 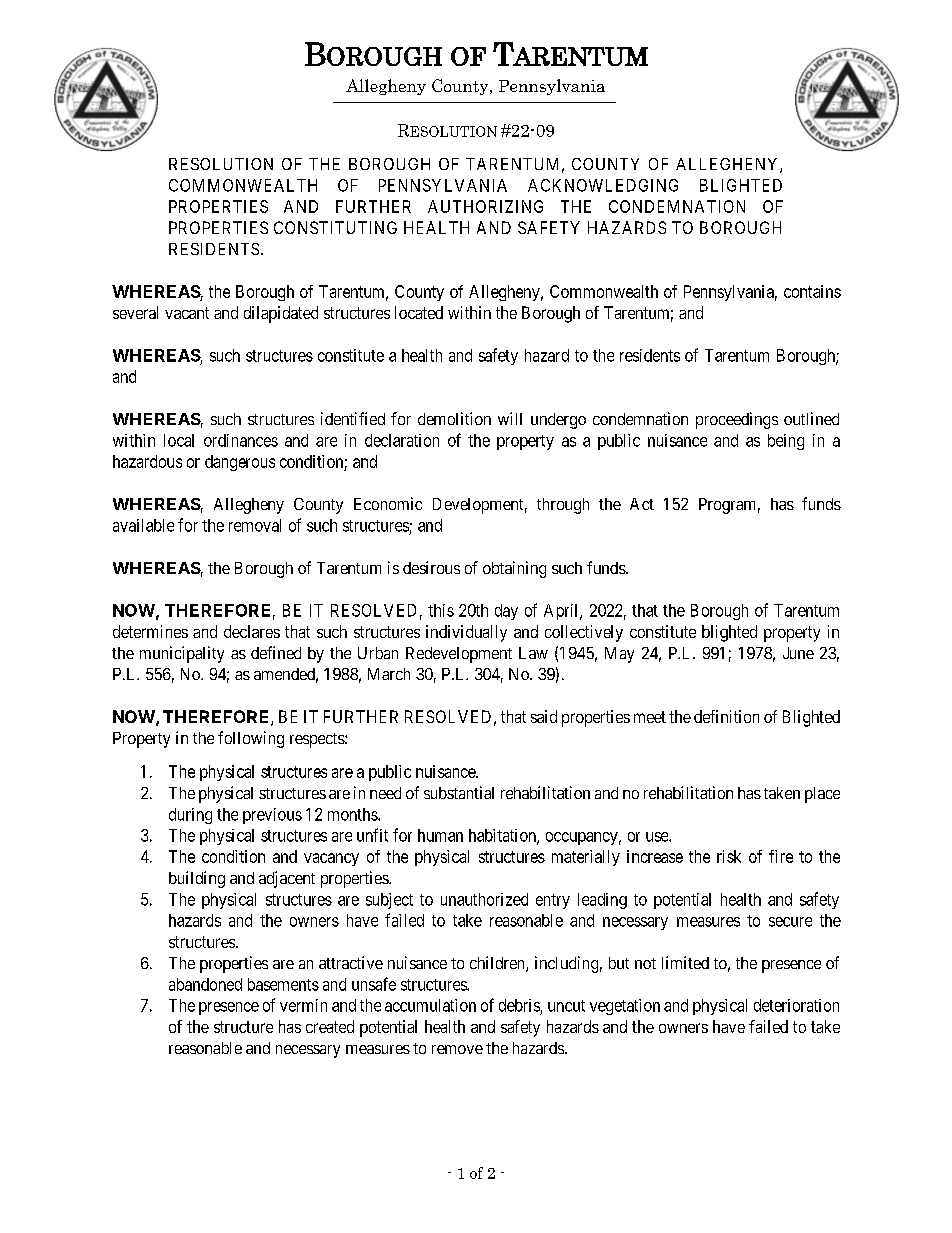 I want to click on being, so click(x=786, y=442).
